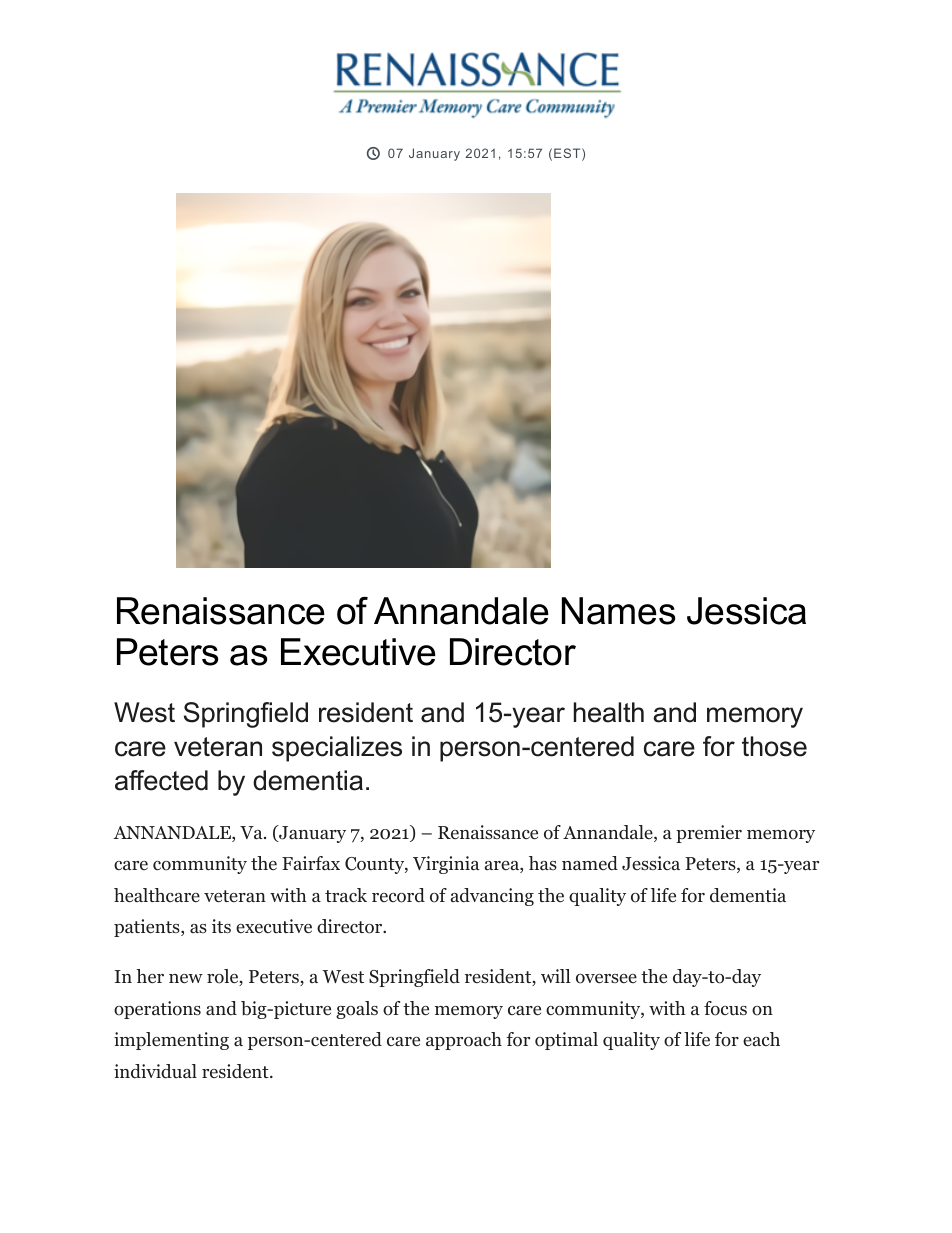  Describe the element at coordinates (556, 976) in the image. I see `will` at that location.
